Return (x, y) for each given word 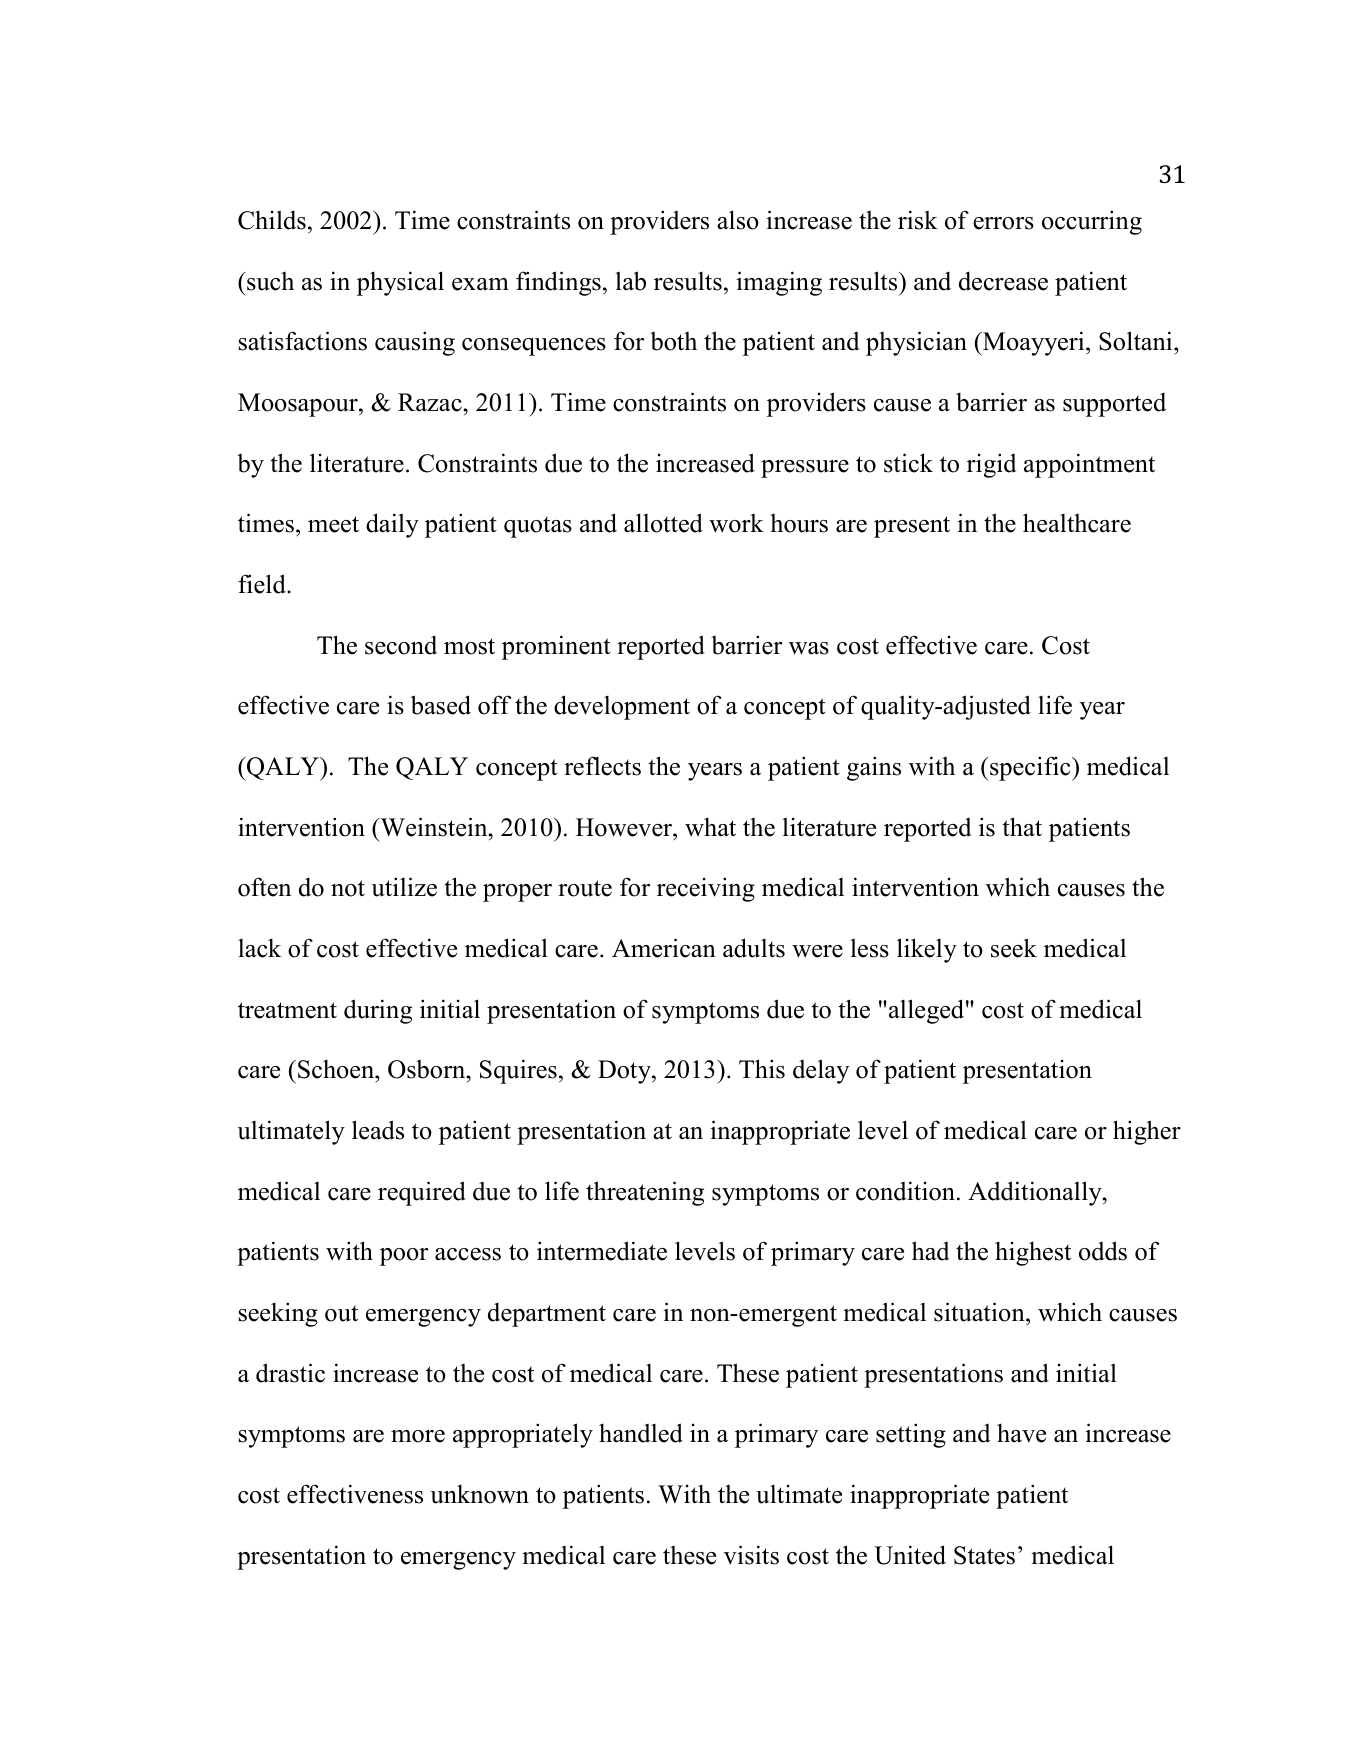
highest (1033, 1253)
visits (751, 1555)
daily (392, 525)
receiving (706, 889)
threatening (645, 1193)
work (736, 523)
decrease (1003, 281)
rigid (992, 465)
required (422, 1193)
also (738, 220)
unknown (479, 1494)
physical (400, 283)
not (348, 888)
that (1022, 826)
